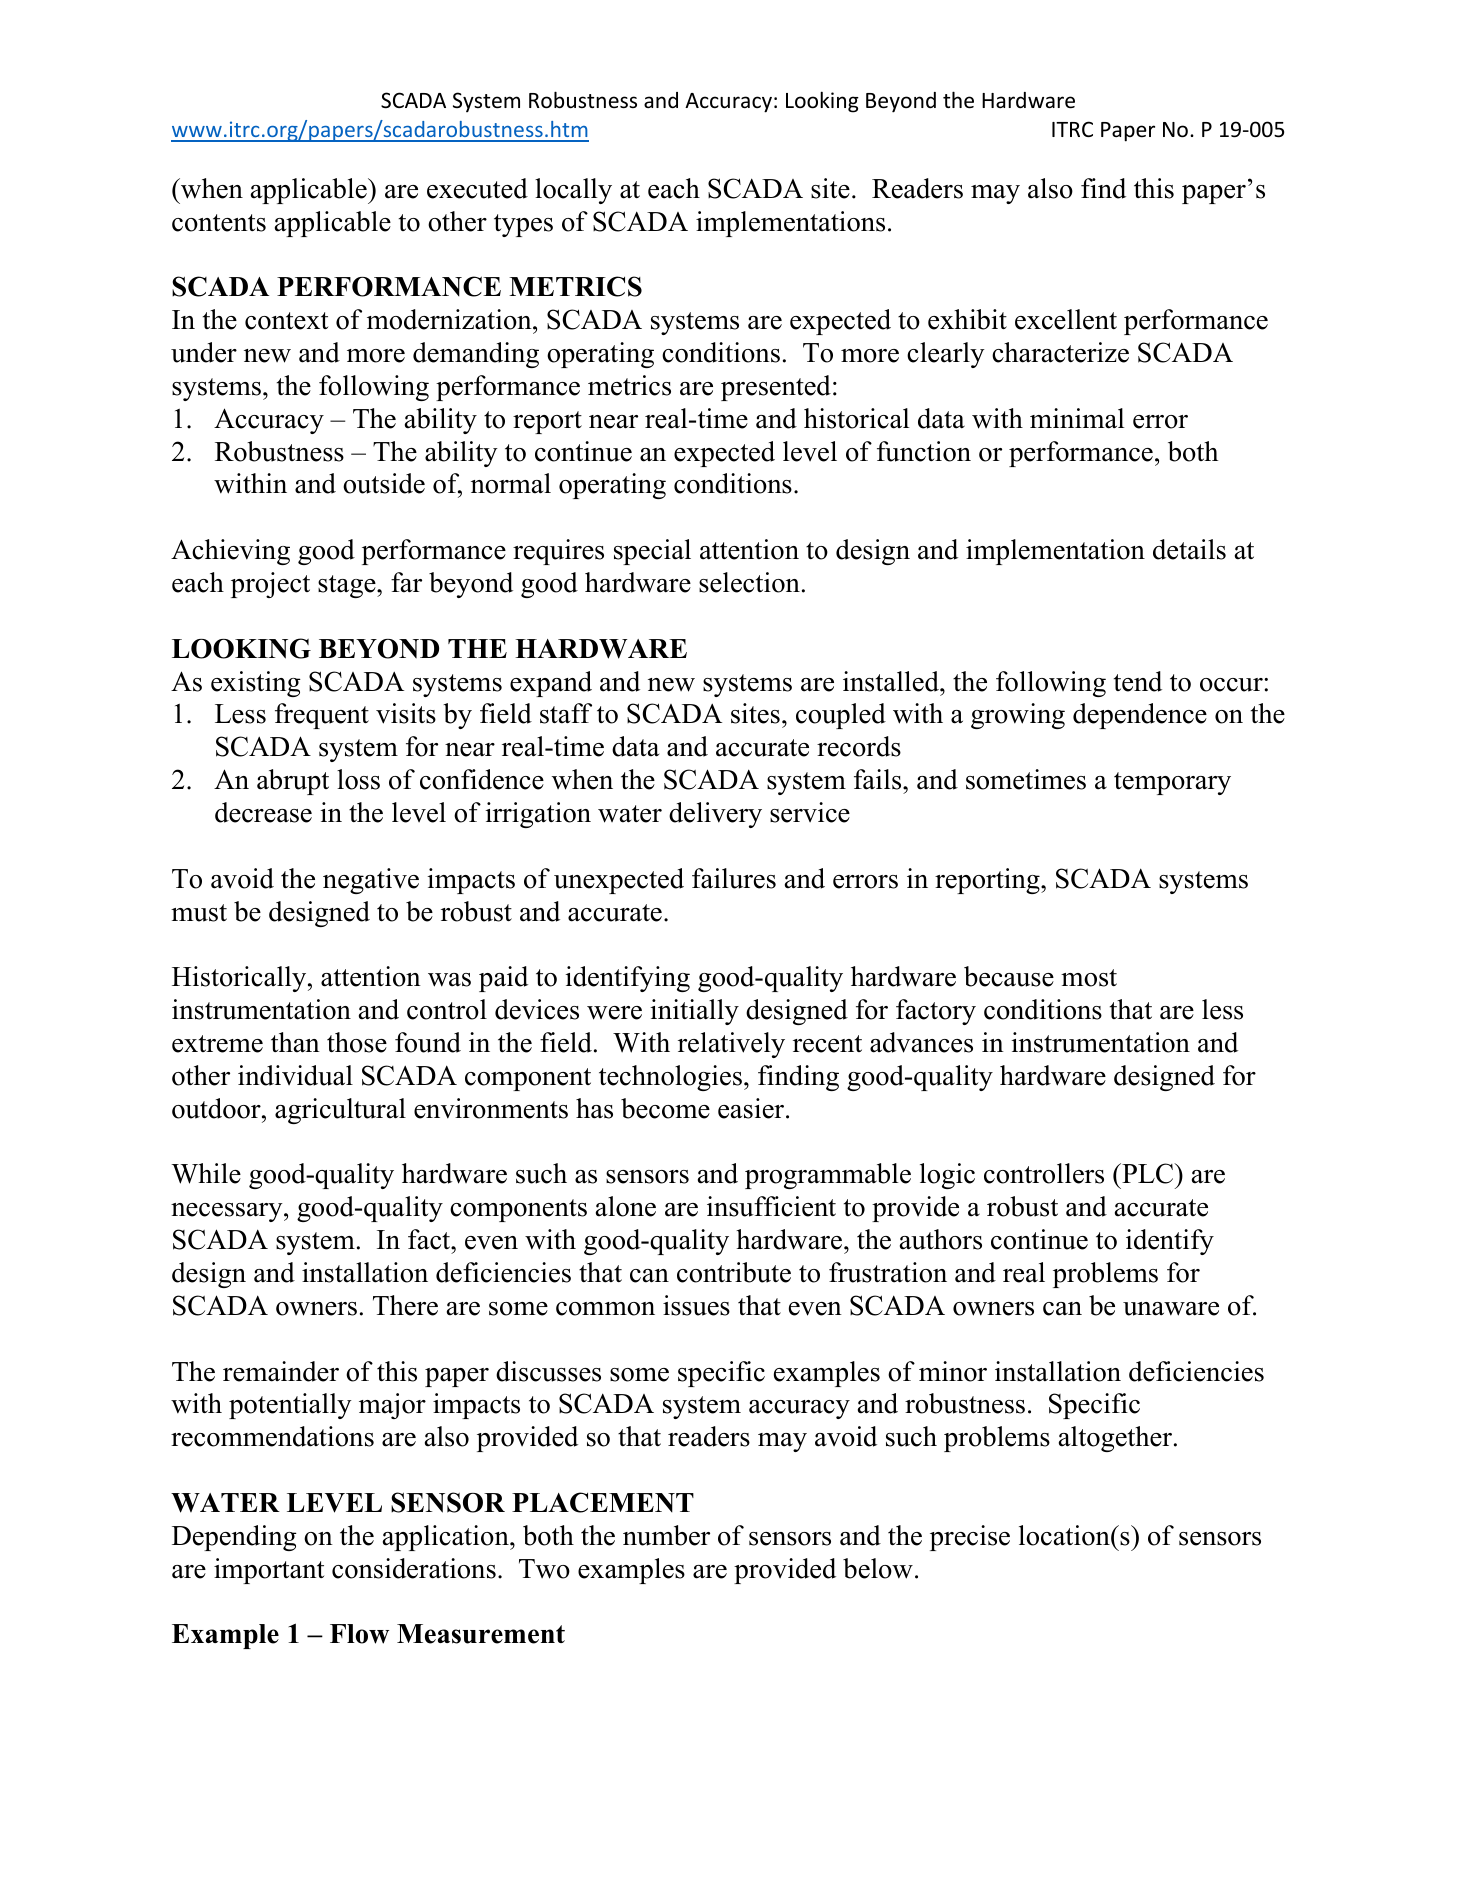  I want to click on PLC, so click(1148, 1173).
